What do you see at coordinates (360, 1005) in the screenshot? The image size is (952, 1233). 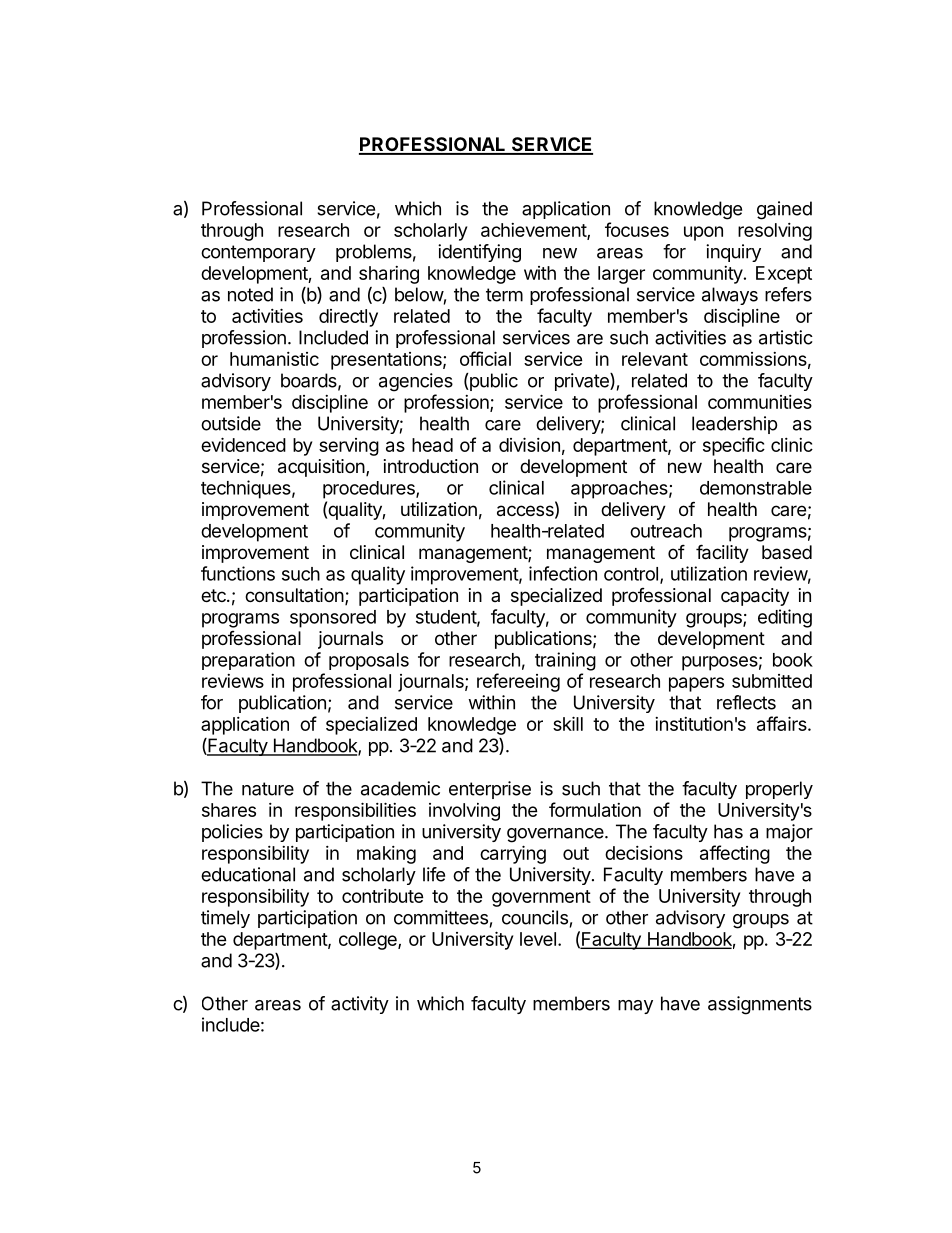 I see `activity` at bounding box center [360, 1005].
